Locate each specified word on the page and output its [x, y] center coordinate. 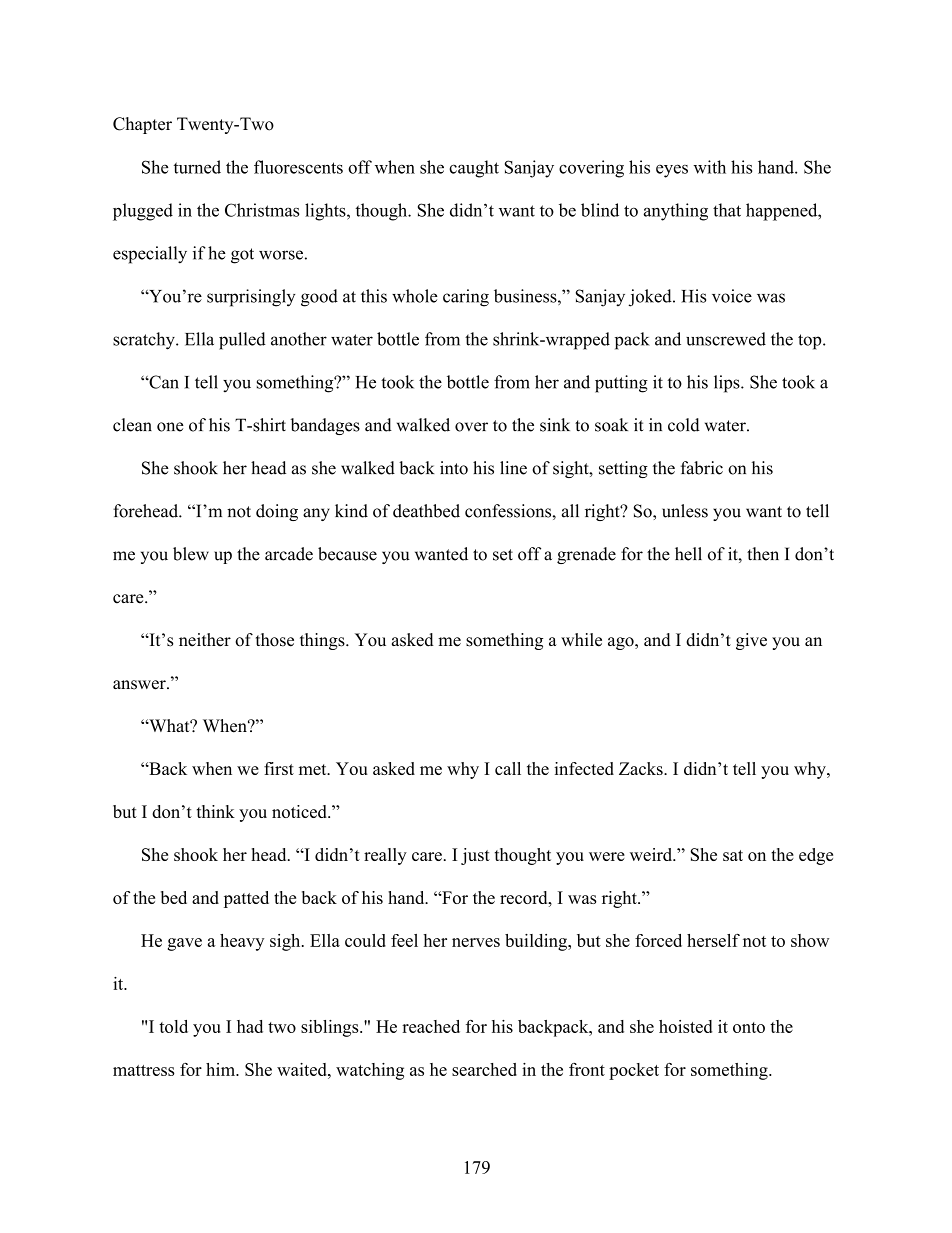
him [221, 1069]
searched [484, 1069]
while [581, 640]
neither [205, 640]
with [709, 167]
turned [197, 167]
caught [474, 169]
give [751, 641]
